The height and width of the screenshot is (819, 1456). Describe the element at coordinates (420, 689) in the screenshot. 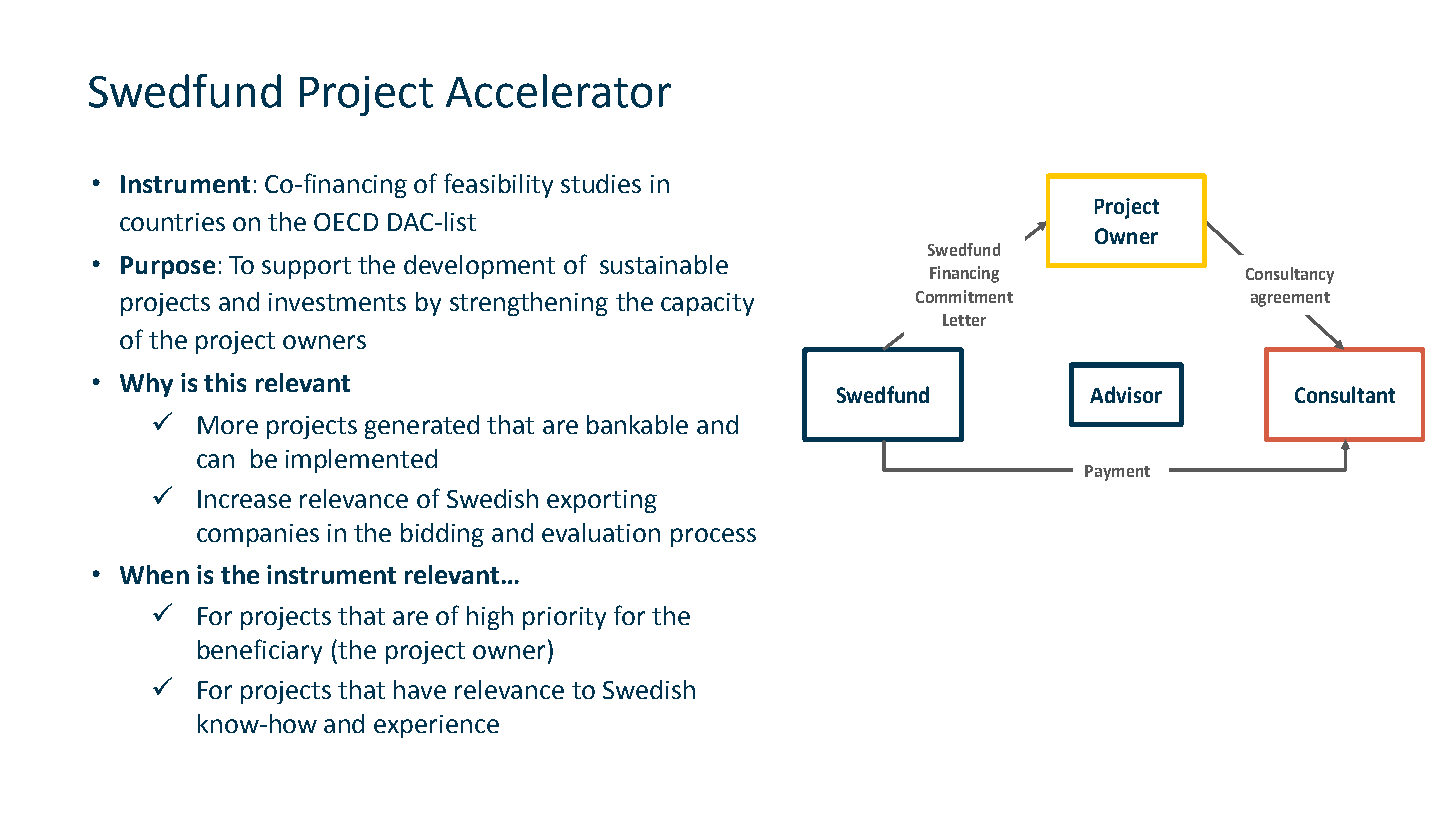

I see `have` at that location.
